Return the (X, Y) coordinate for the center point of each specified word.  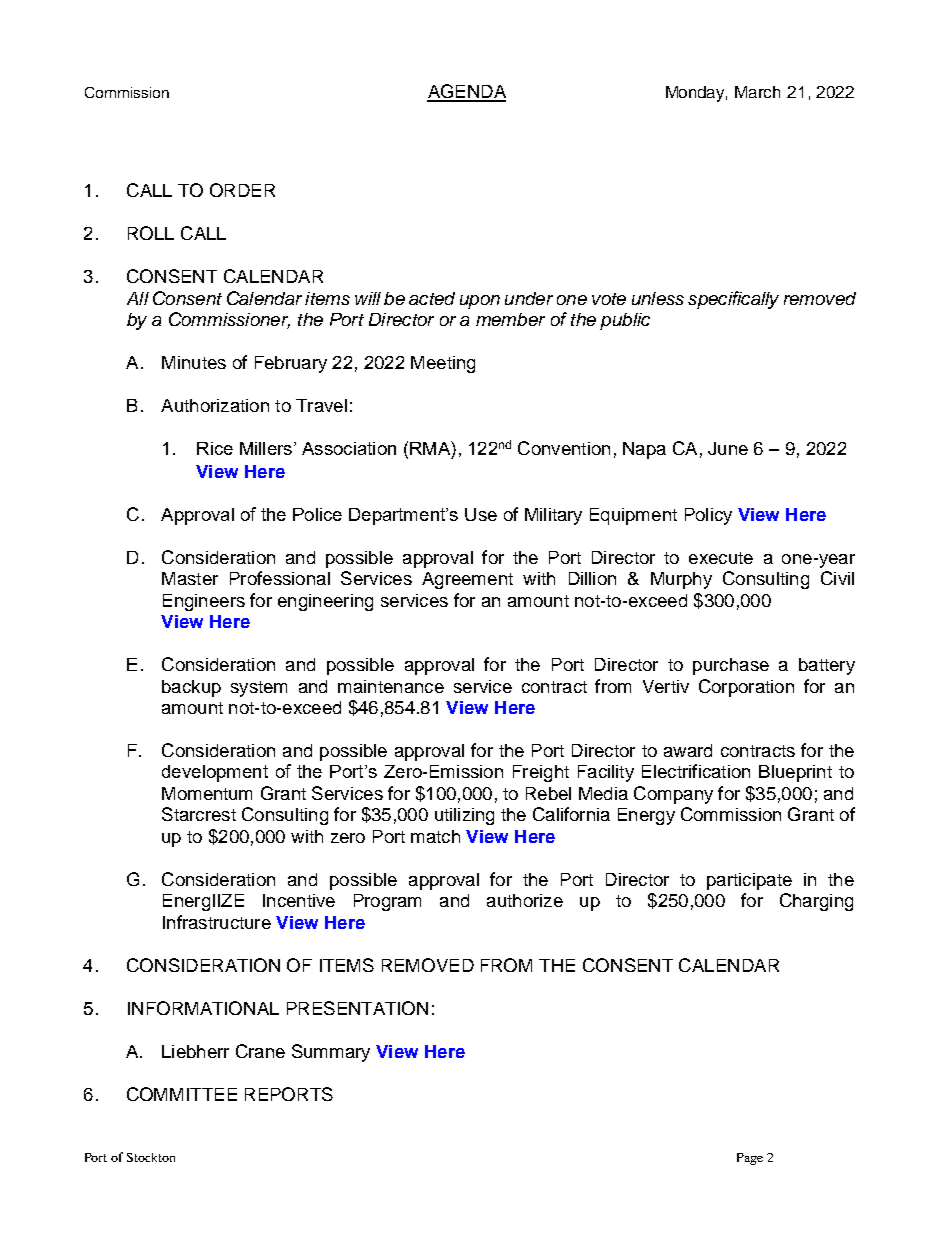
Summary (331, 1053)
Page (750, 1159)
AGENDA (466, 92)
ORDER (242, 190)
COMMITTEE (182, 1094)
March (757, 92)
